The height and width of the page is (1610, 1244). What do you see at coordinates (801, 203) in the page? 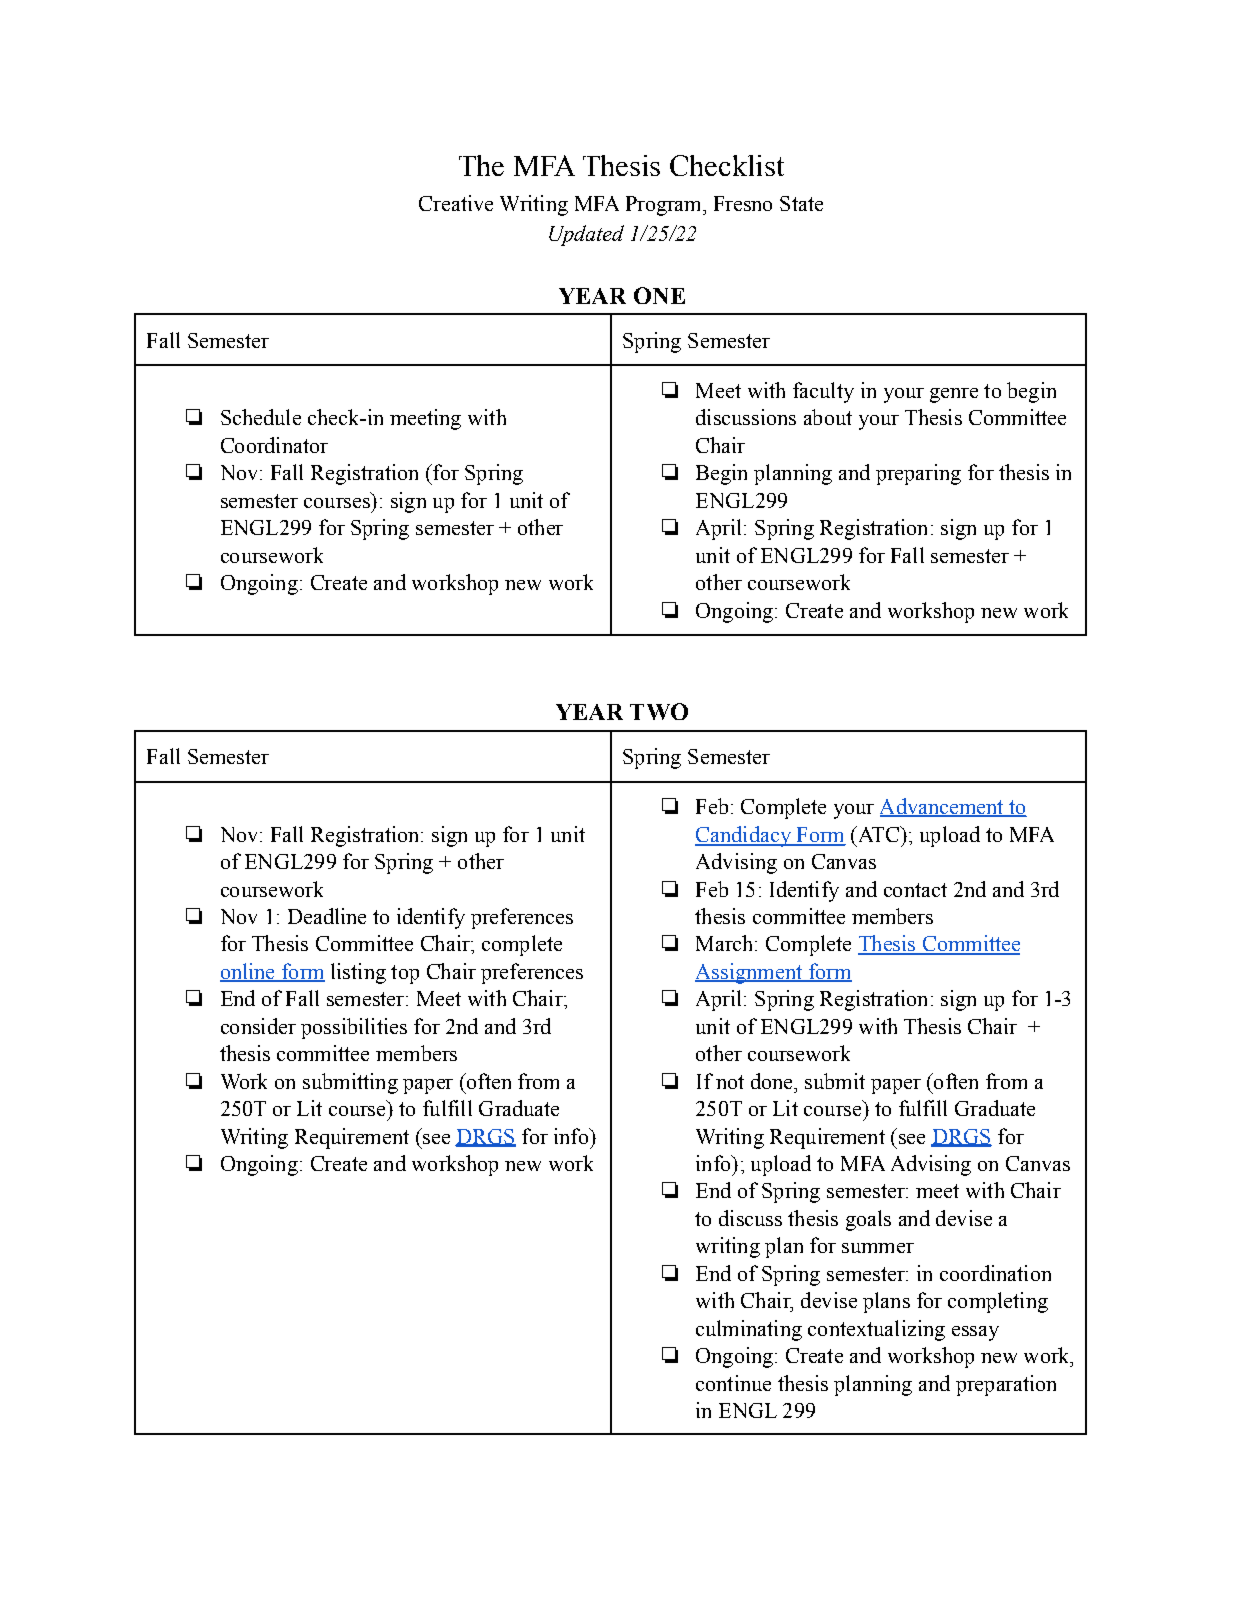
I see `State` at bounding box center [801, 203].
